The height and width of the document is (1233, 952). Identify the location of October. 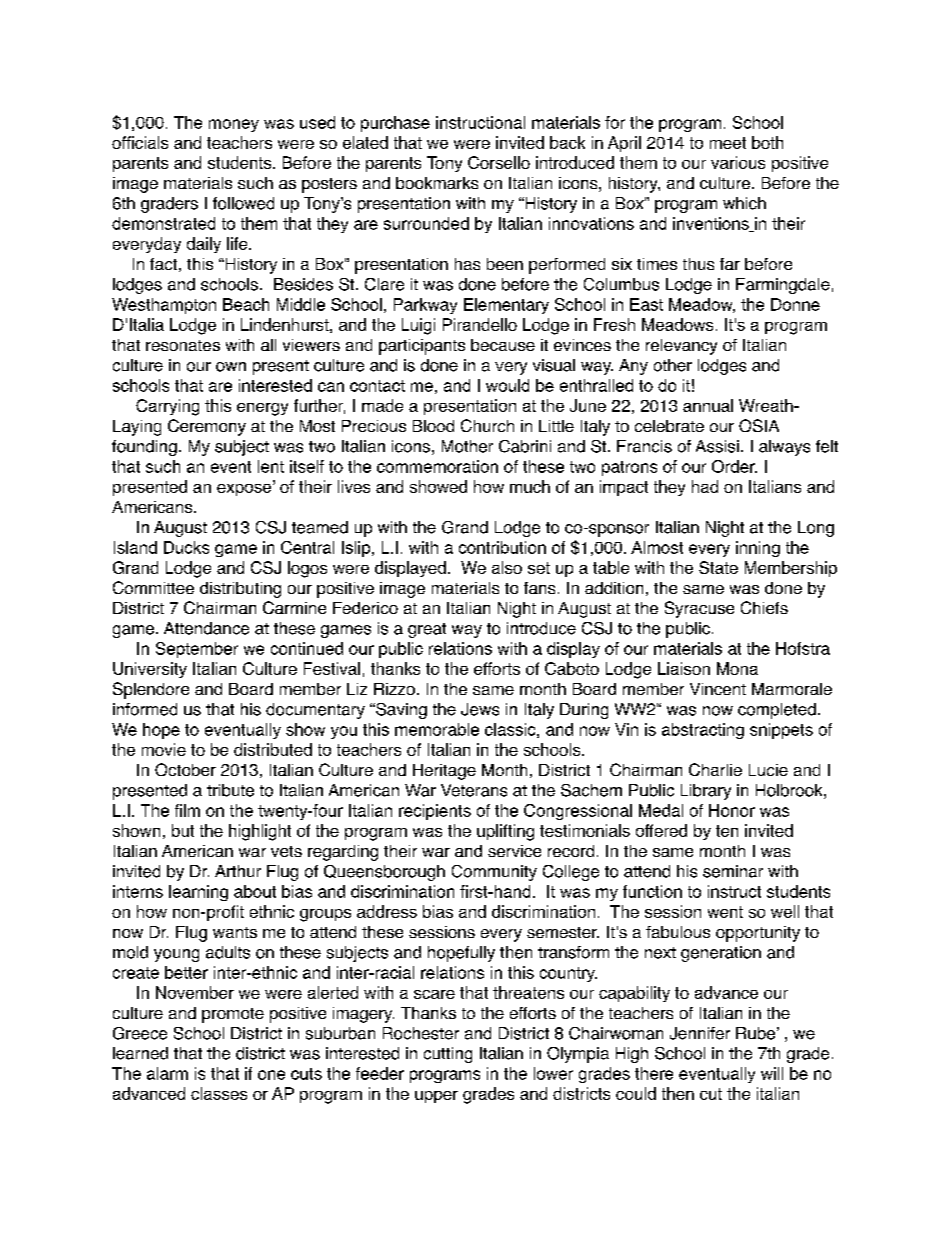
(185, 769).
